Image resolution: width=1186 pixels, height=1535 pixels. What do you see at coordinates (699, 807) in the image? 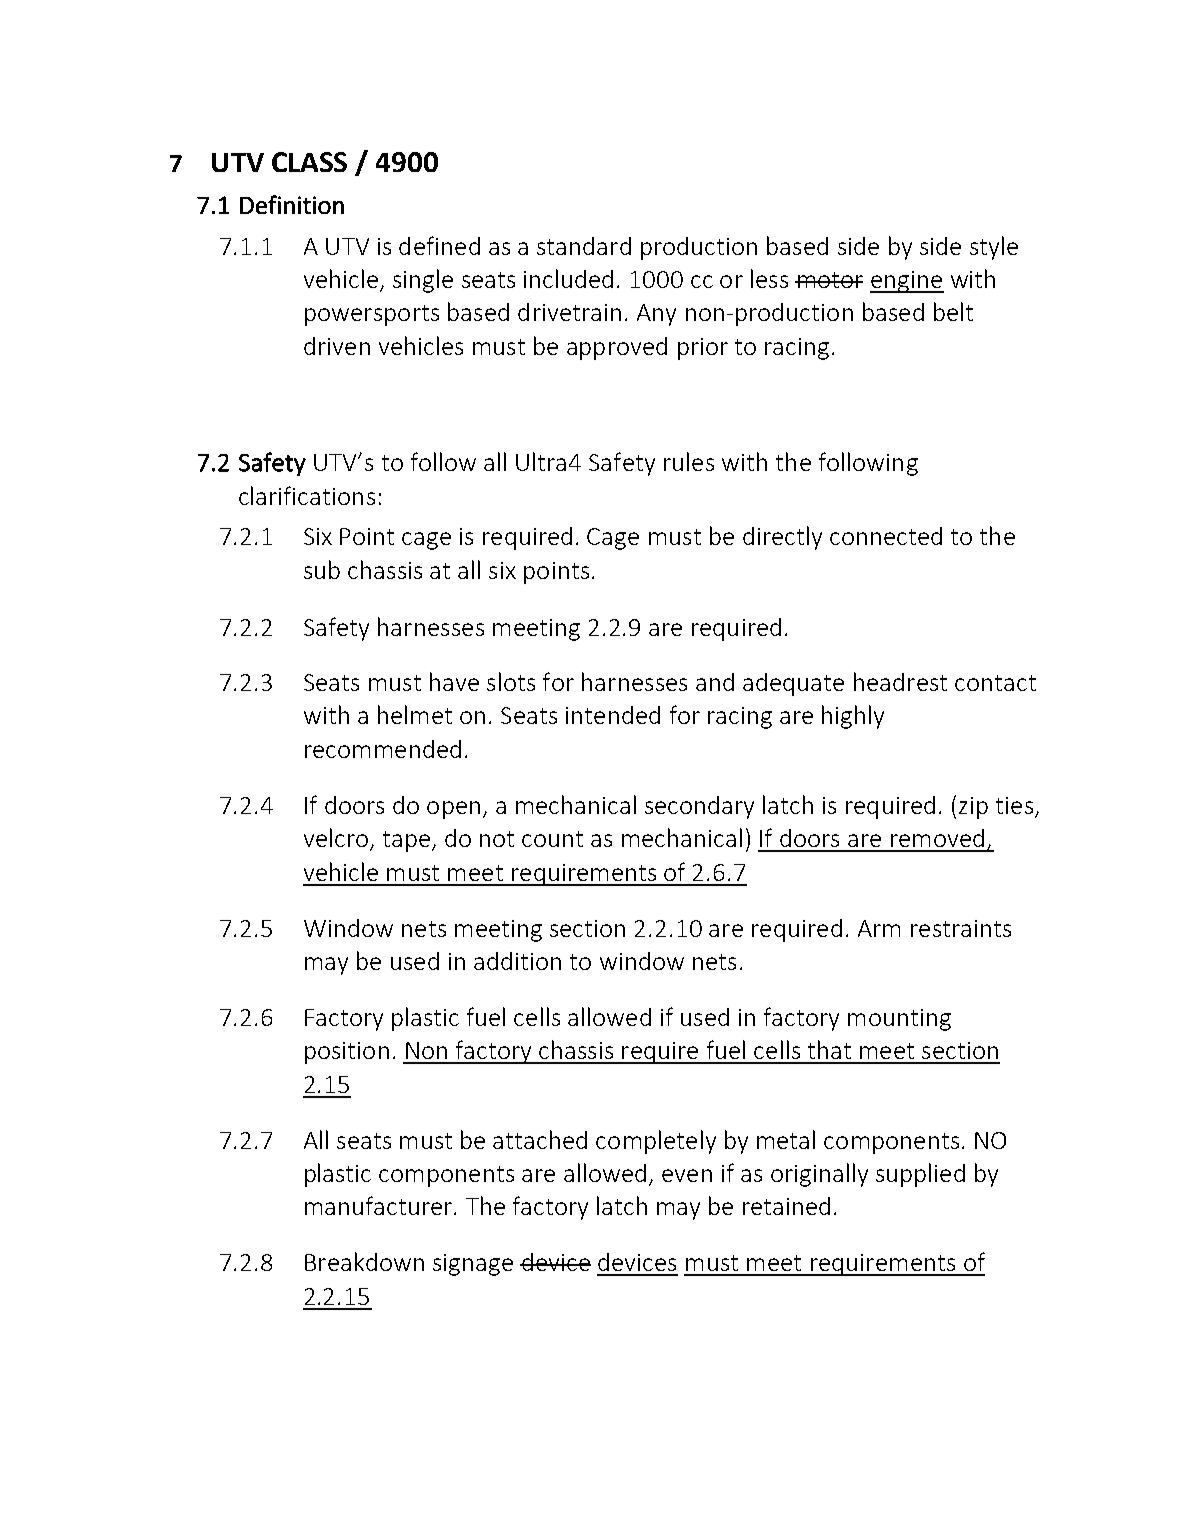
I see `secondary` at bounding box center [699, 807].
